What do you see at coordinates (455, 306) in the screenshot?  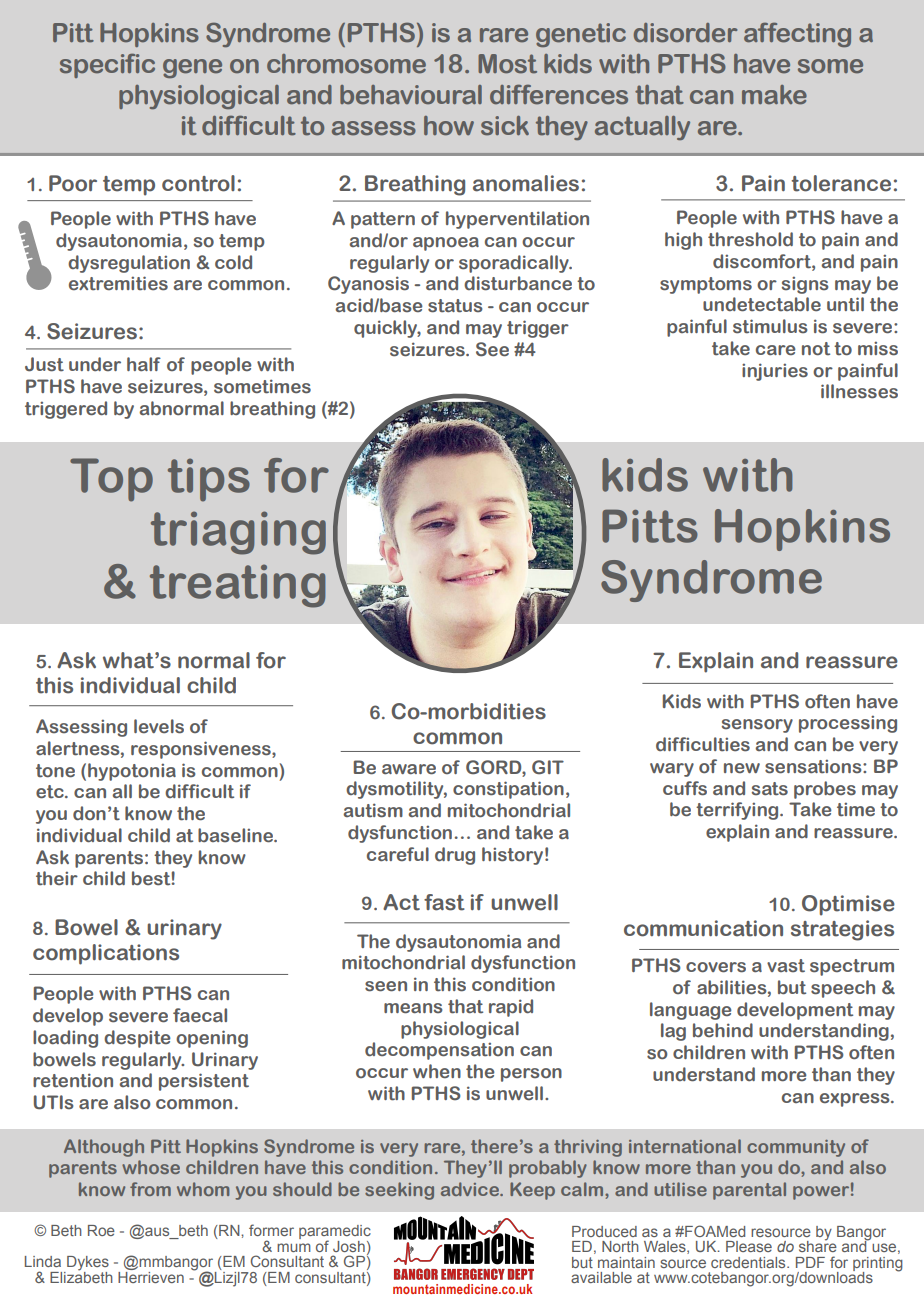 I see `status` at bounding box center [455, 306].
